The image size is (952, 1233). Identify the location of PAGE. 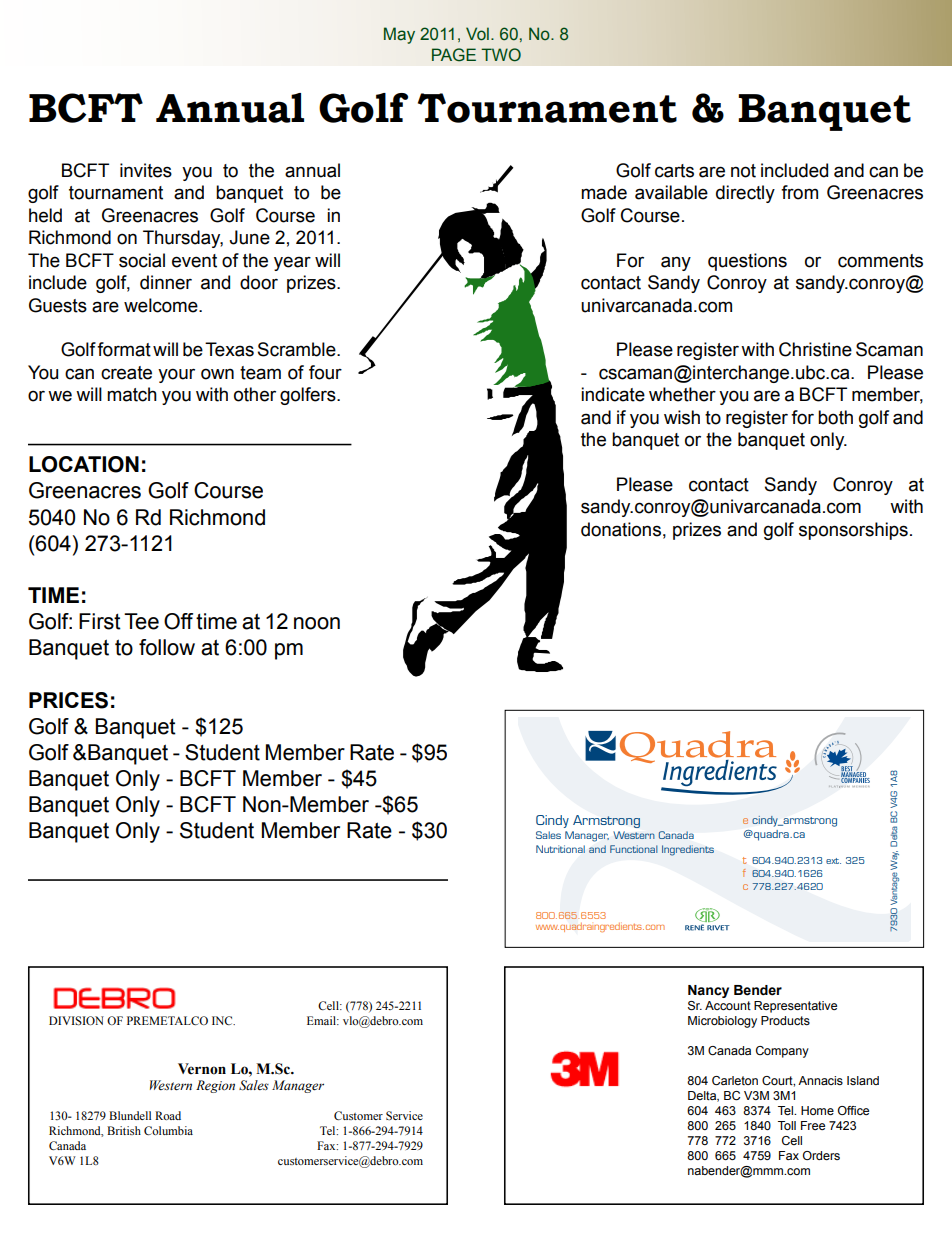
(454, 55).
